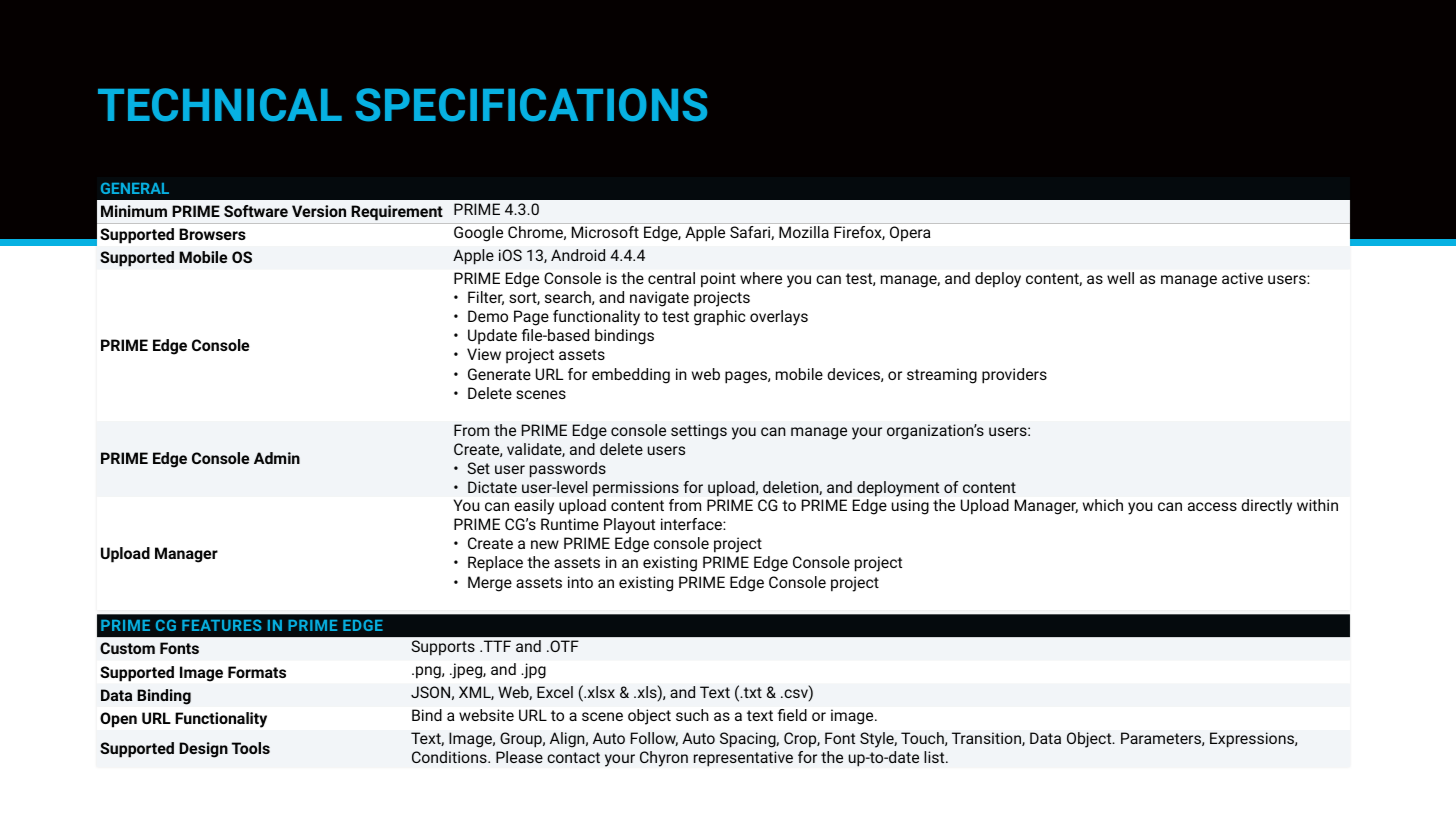  What do you see at coordinates (1120, 278) in the screenshot?
I see `well` at bounding box center [1120, 278].
